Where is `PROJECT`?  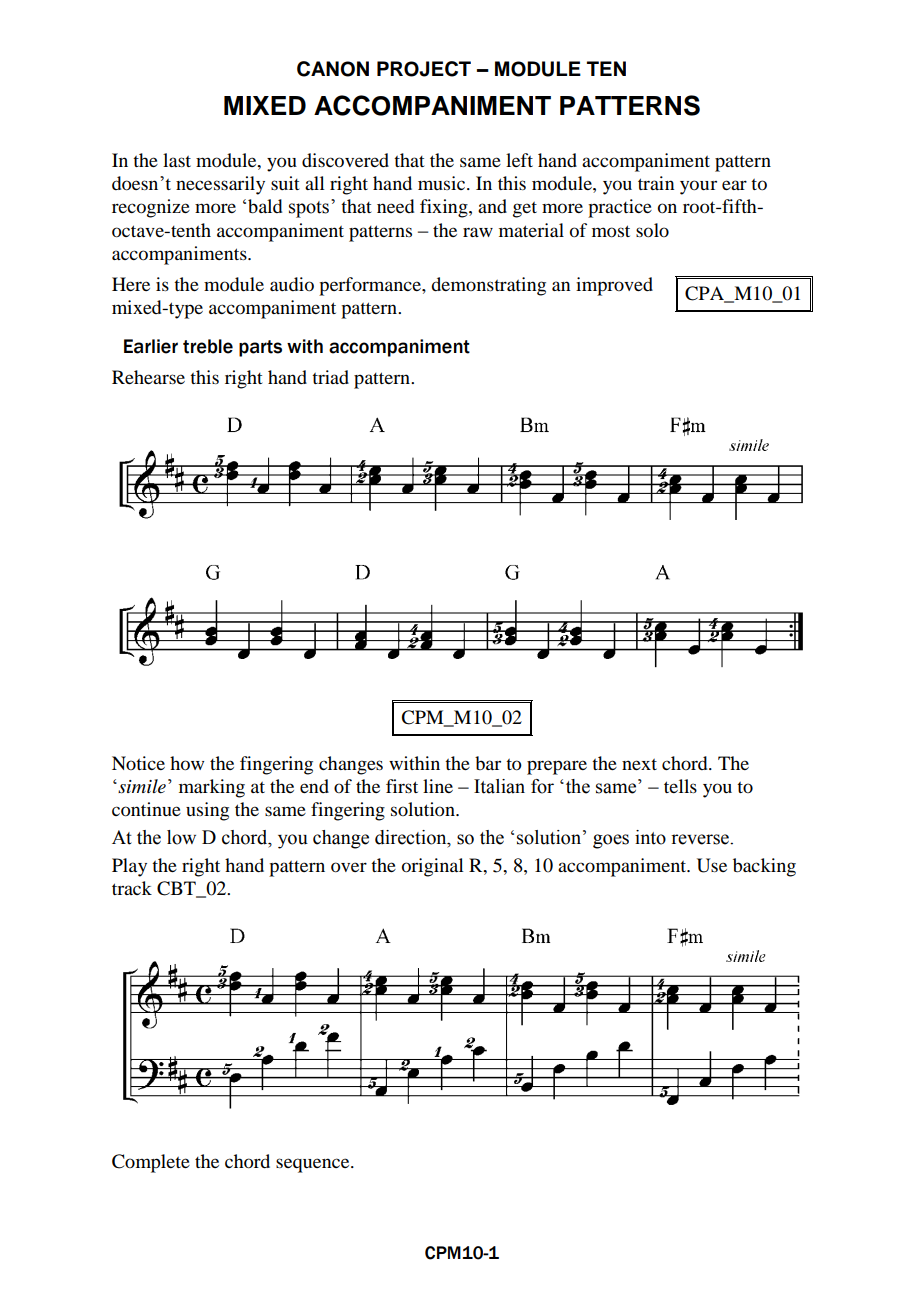 PROJECT is located at coordinates (424, 69).
